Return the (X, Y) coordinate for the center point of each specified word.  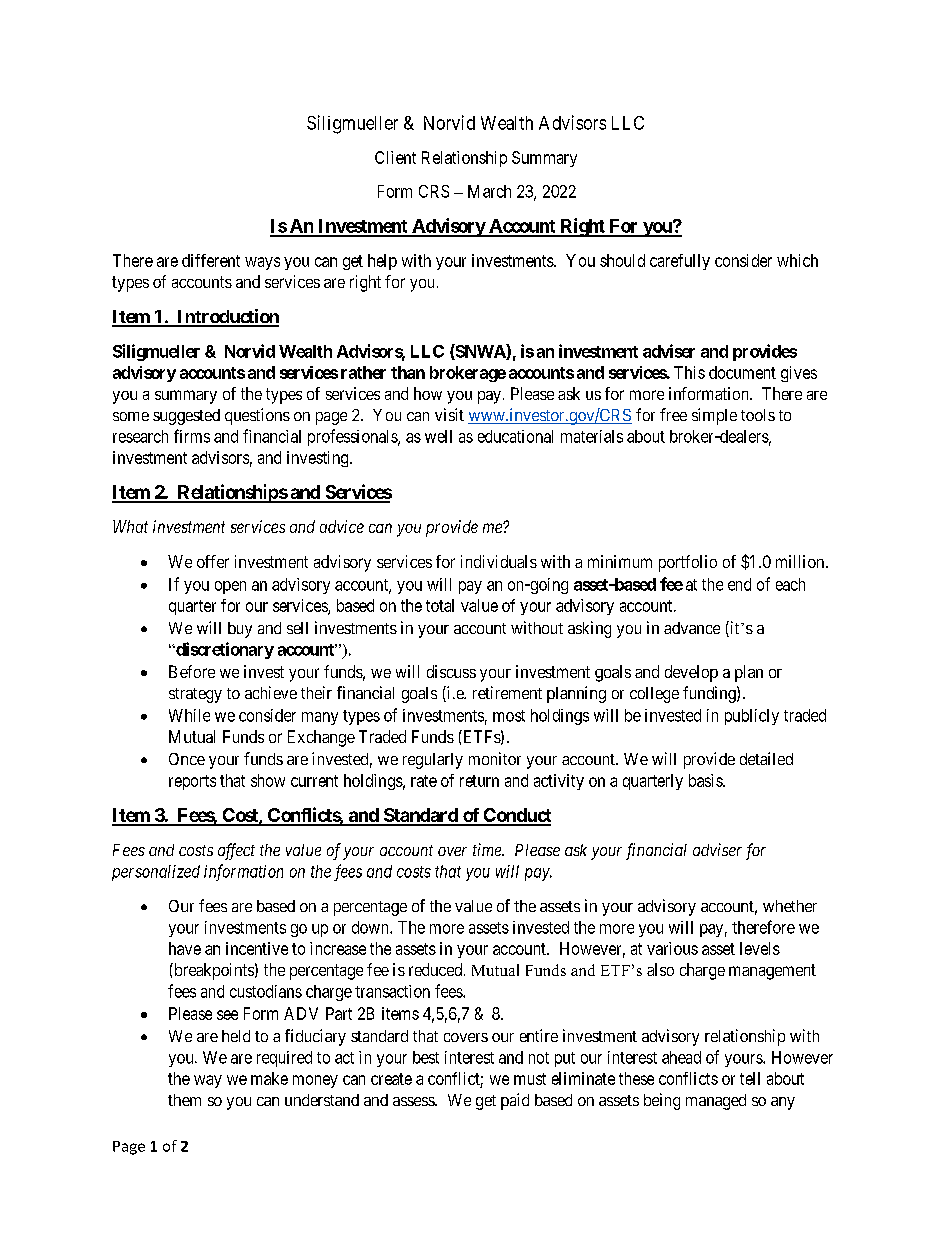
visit (449, 414)
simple (714, 416)
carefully (680, 262)
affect (236, 851)
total (440, 605)
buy (240, 630)
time (488, 849)
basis (706, 780)
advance (692, 628)
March (489, 191)
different (211, 260)
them (184, 1100)
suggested (186, 417)
